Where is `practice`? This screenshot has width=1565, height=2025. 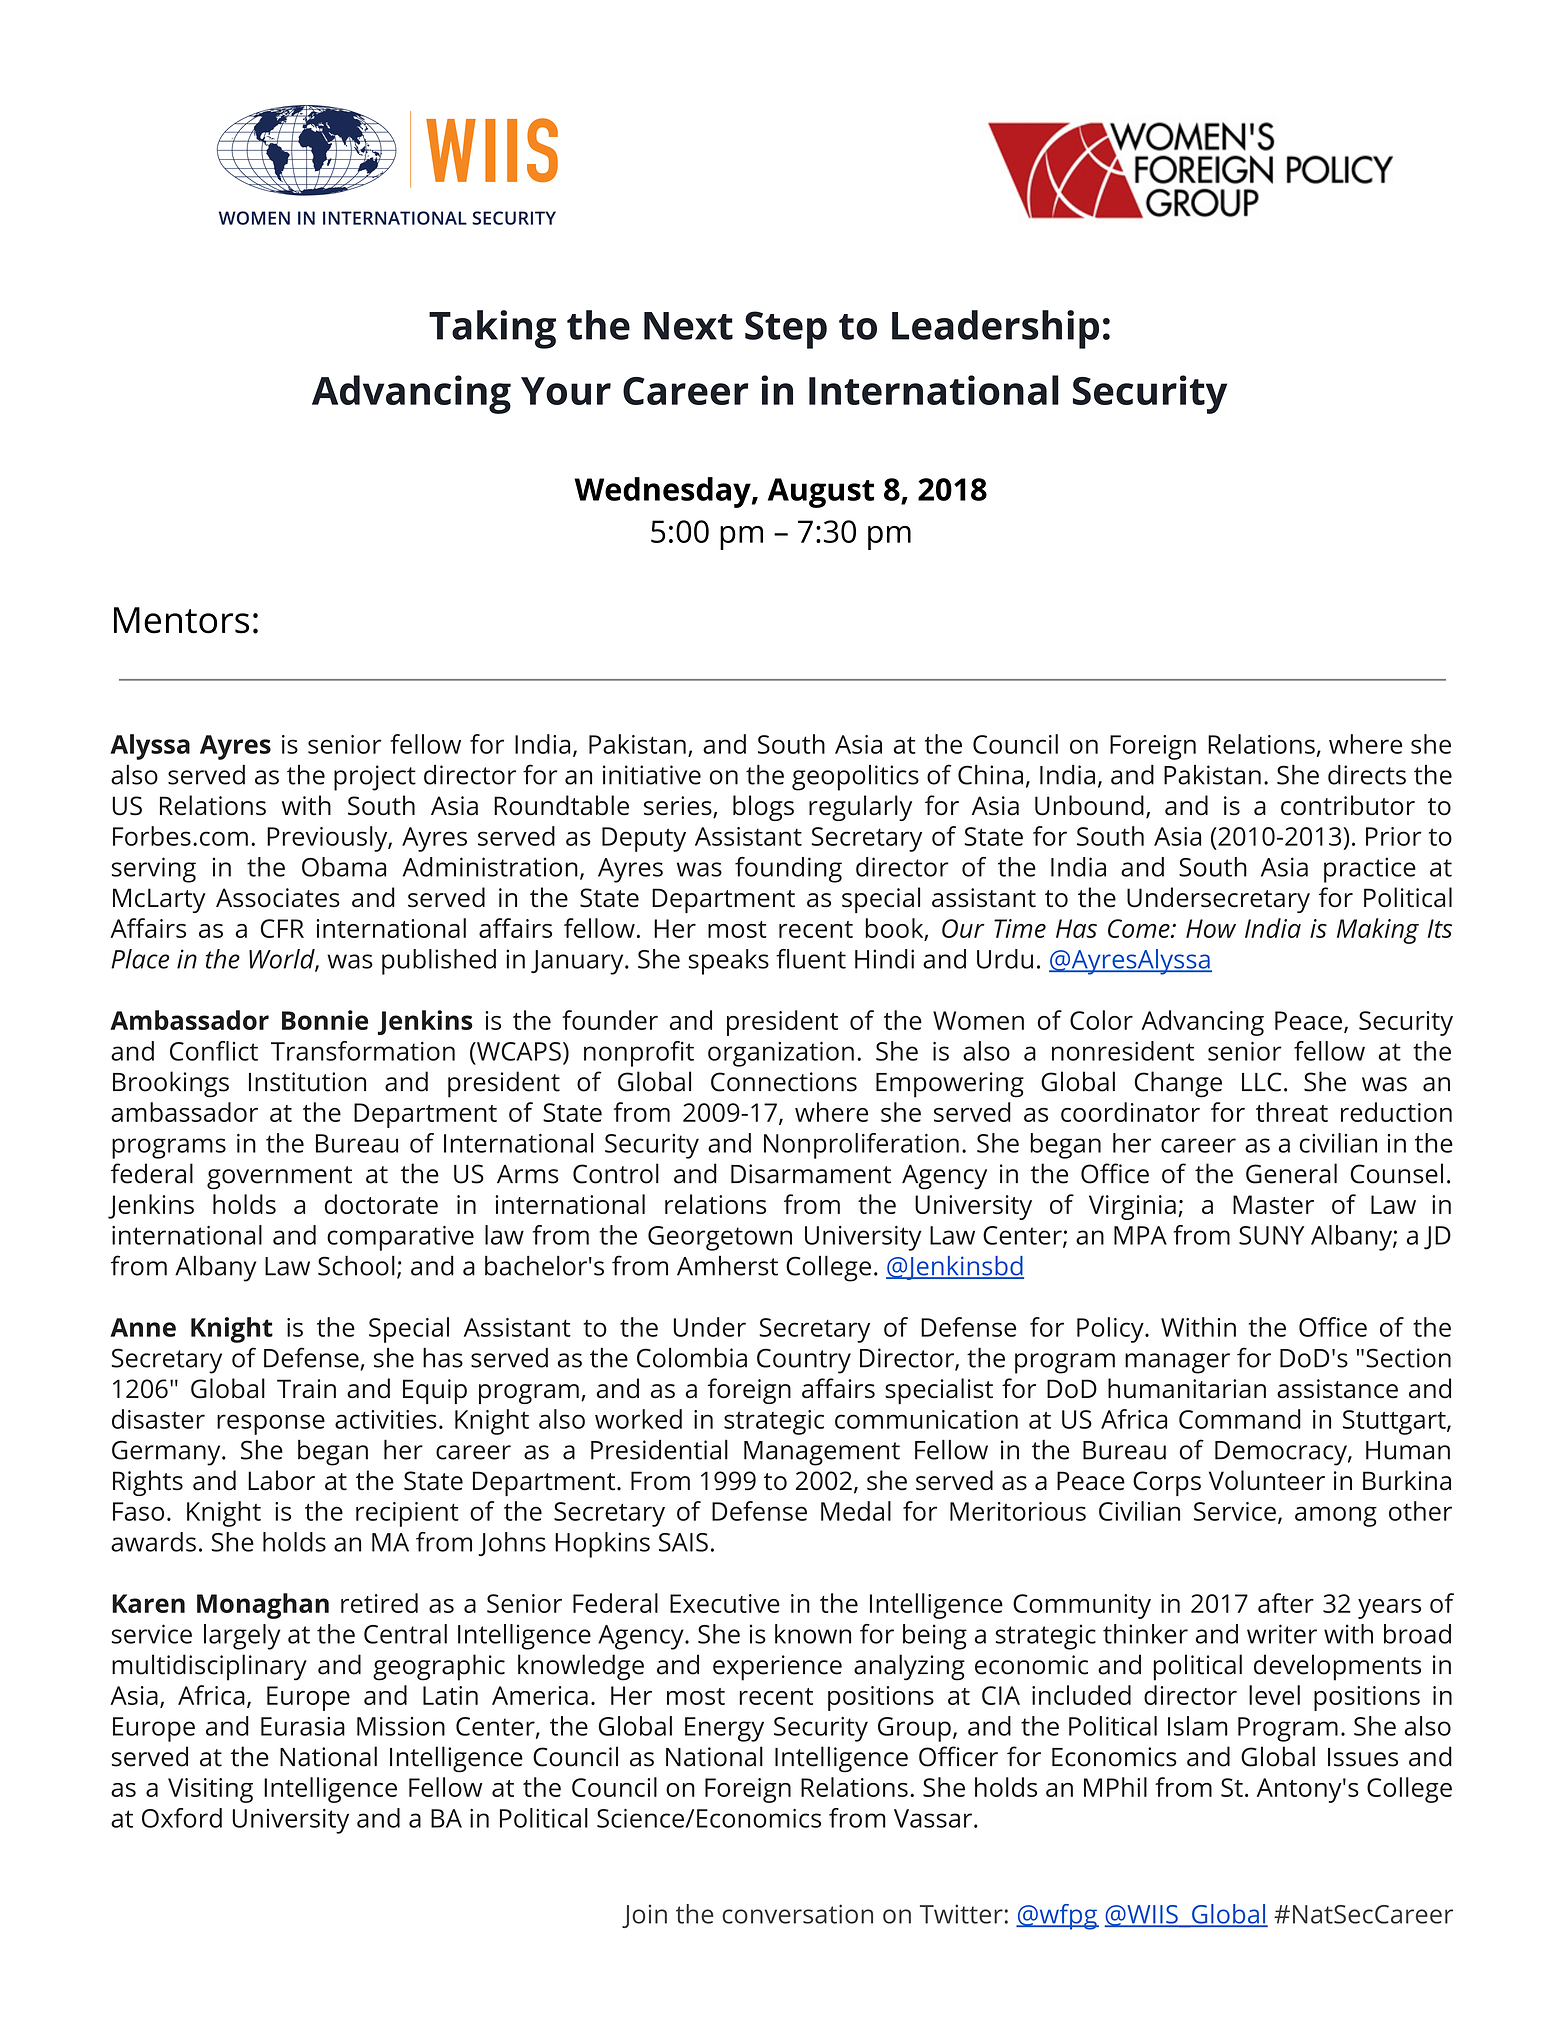
practice is located at coordinates (1370, 870).
